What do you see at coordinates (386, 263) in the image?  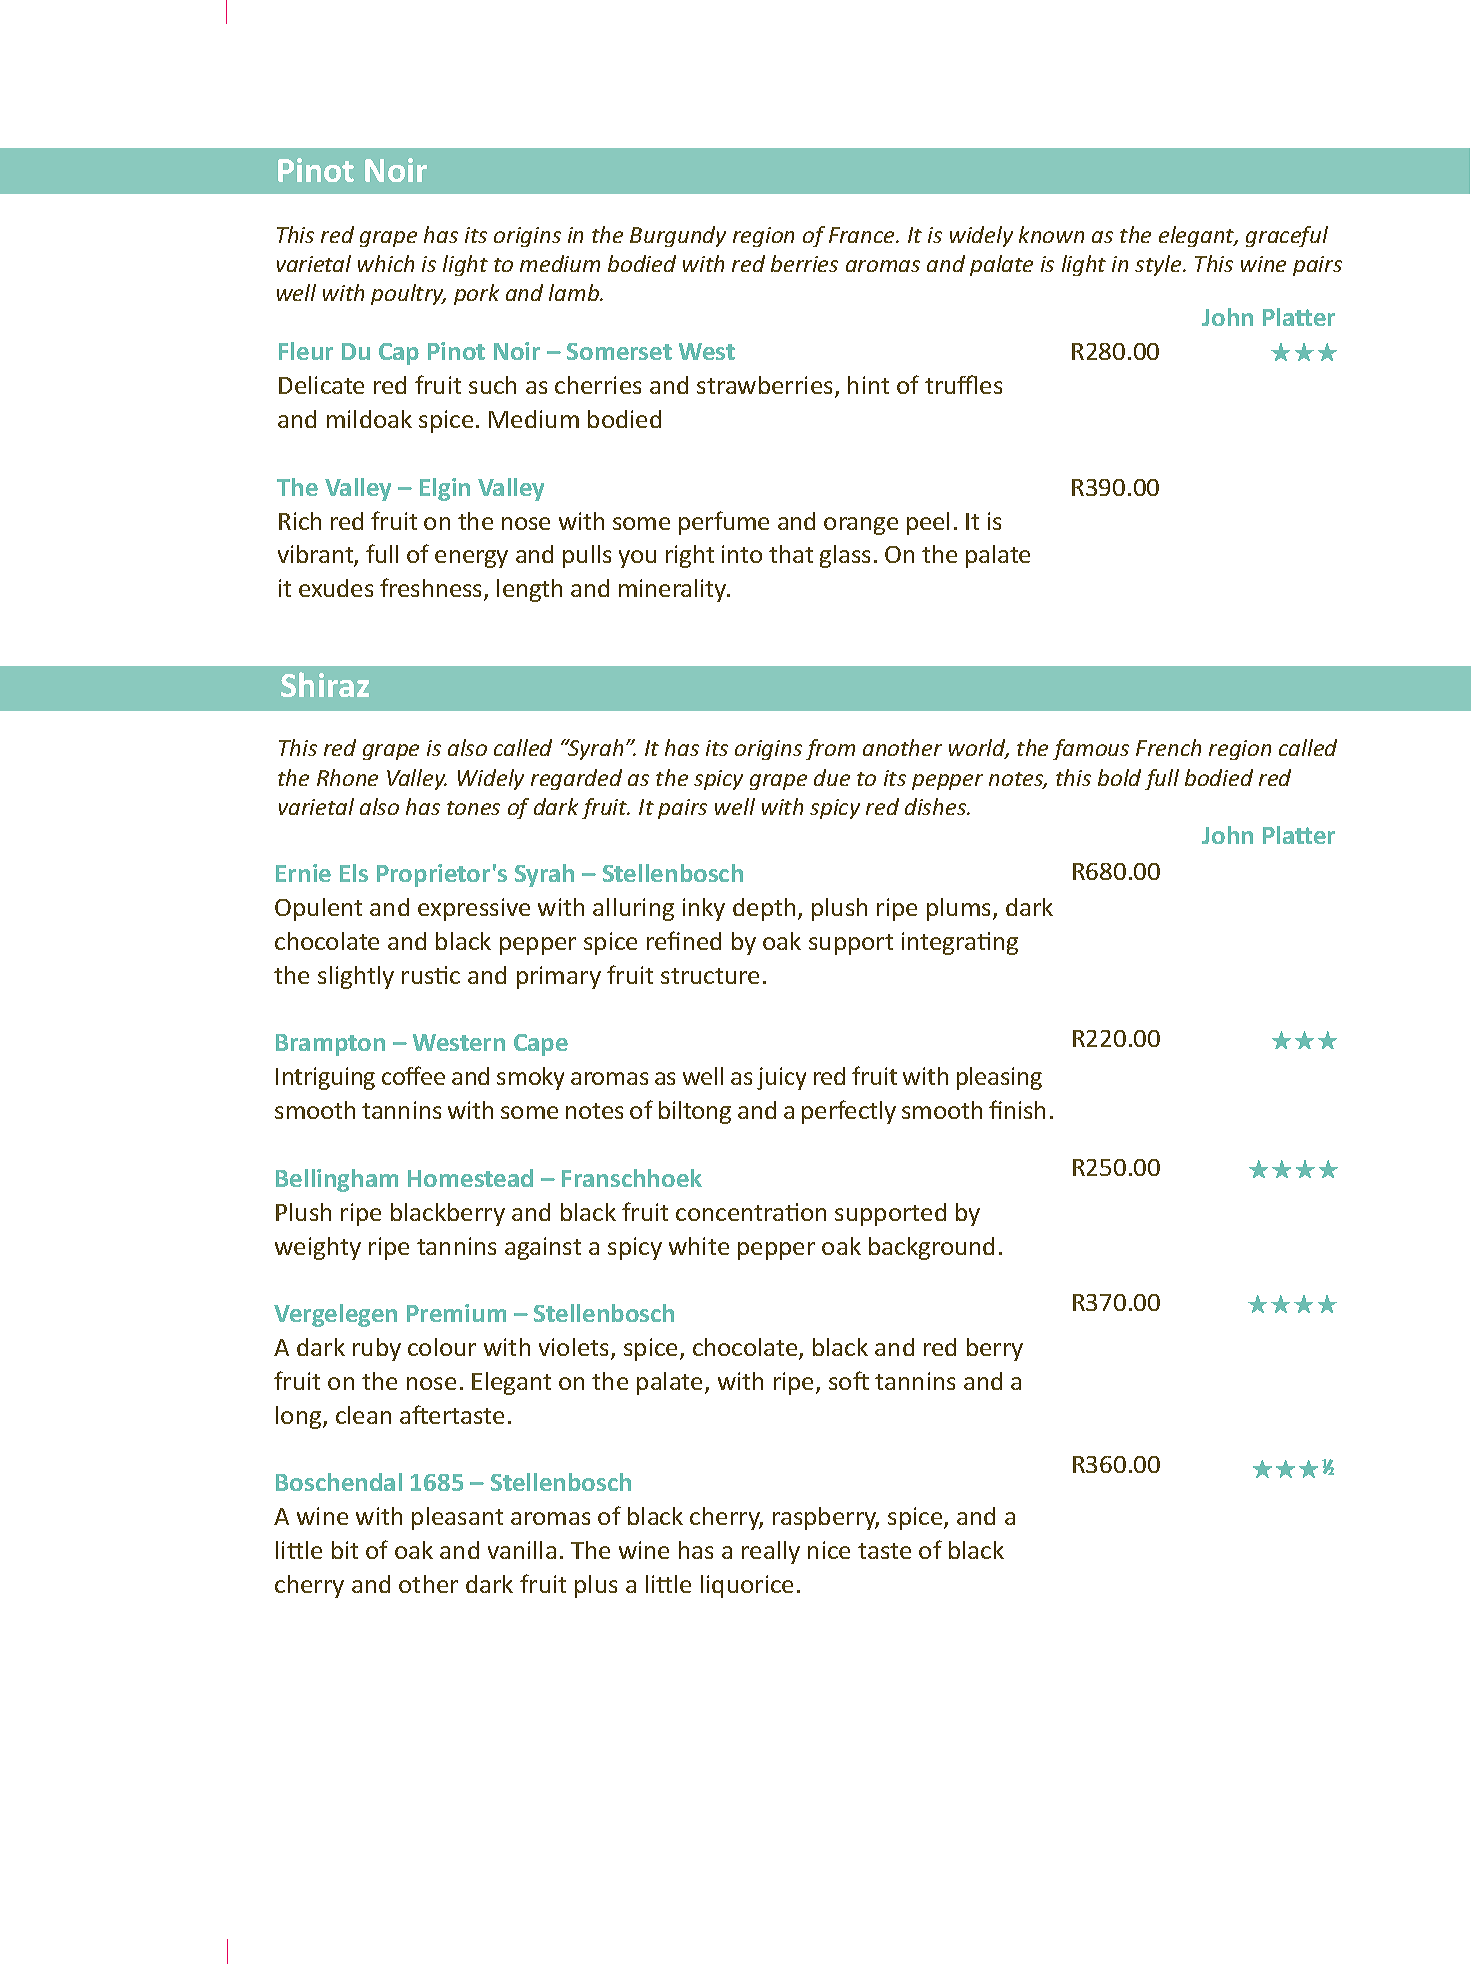 I see `which` at bounding box center [386, 263].
